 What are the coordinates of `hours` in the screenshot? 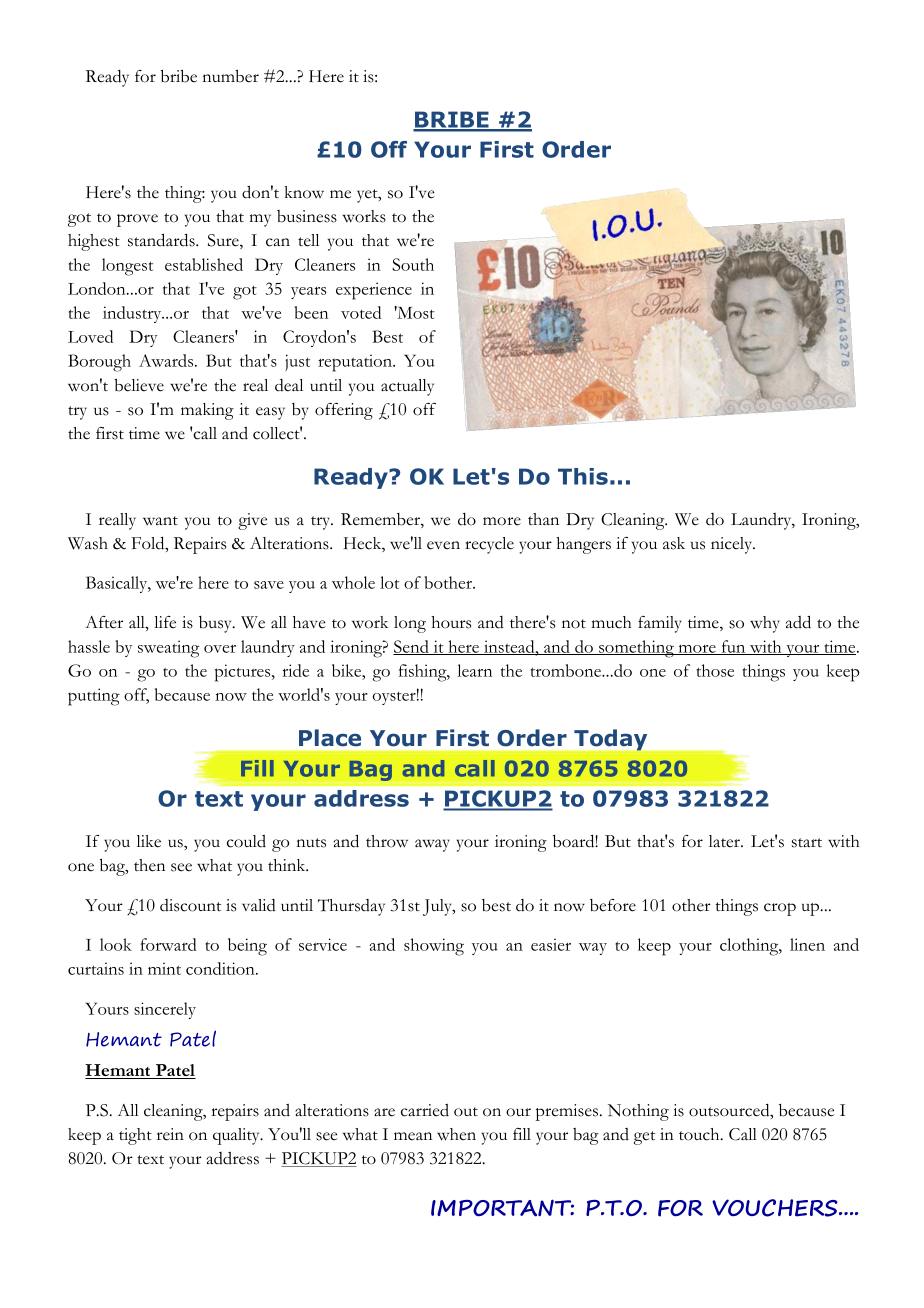 It's located at (451, 622).
